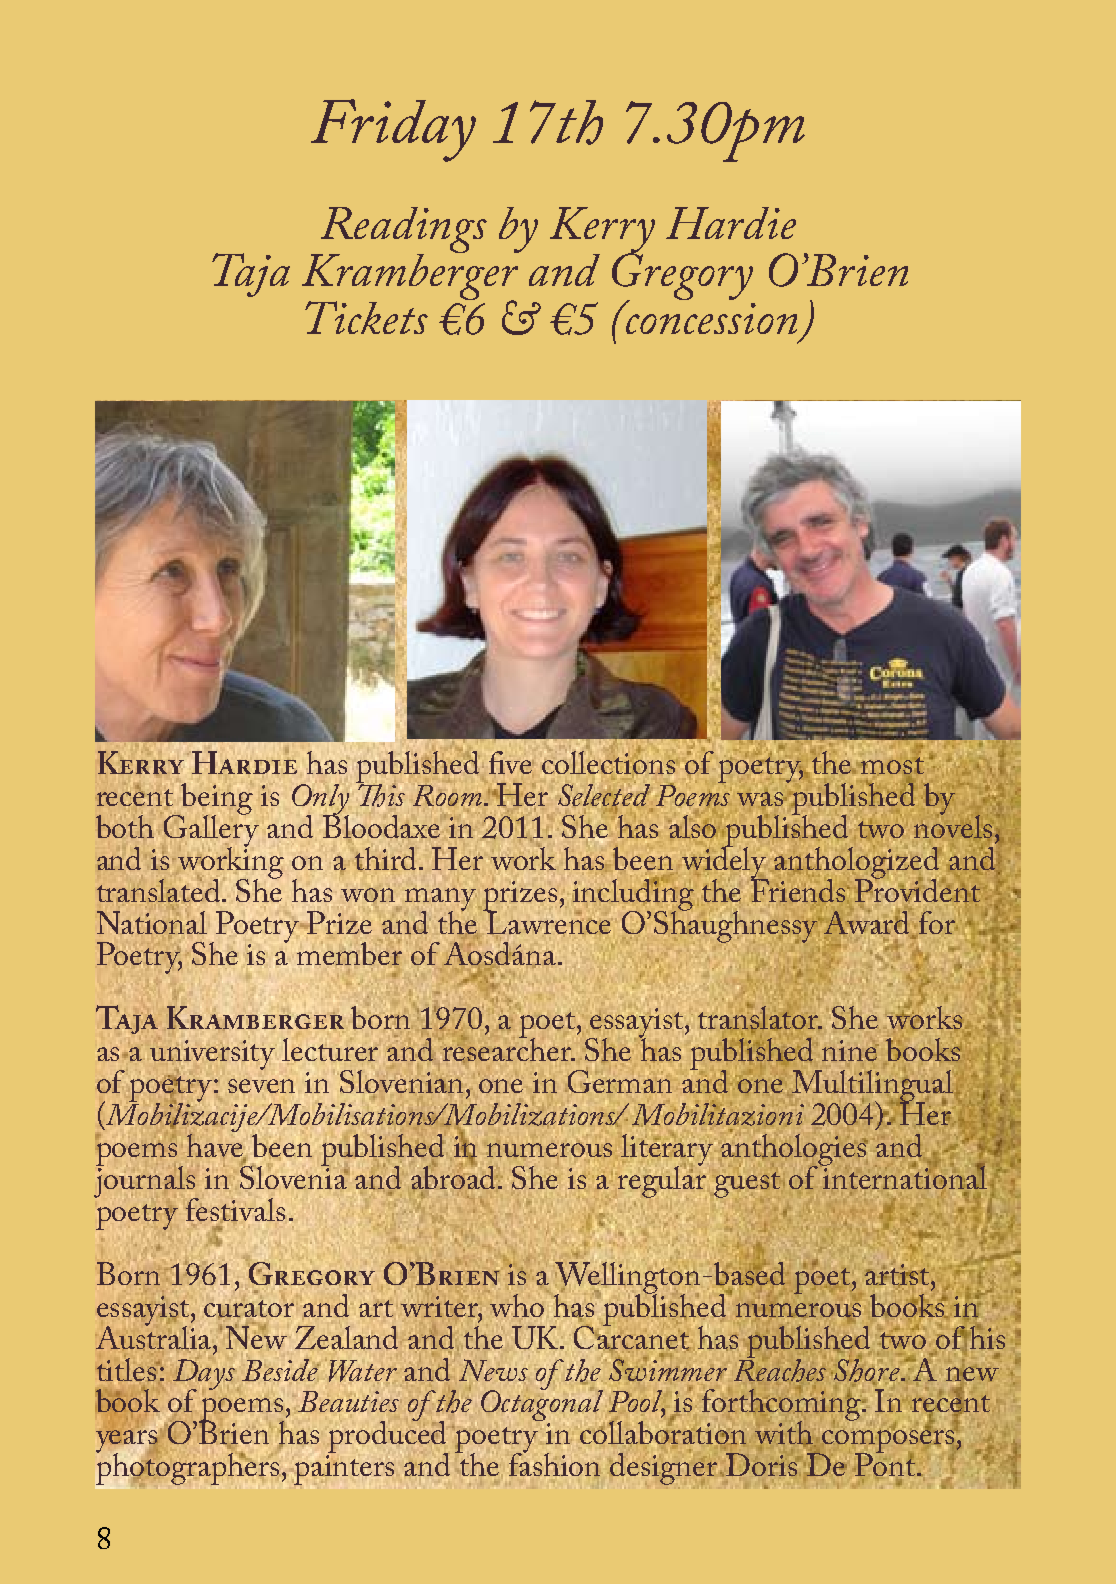 The width and height of the page is (1116, 1584). What do you see at coordinates (548, 921) in the page?
I see `Lawrence` at bounding box center [548, 921].
